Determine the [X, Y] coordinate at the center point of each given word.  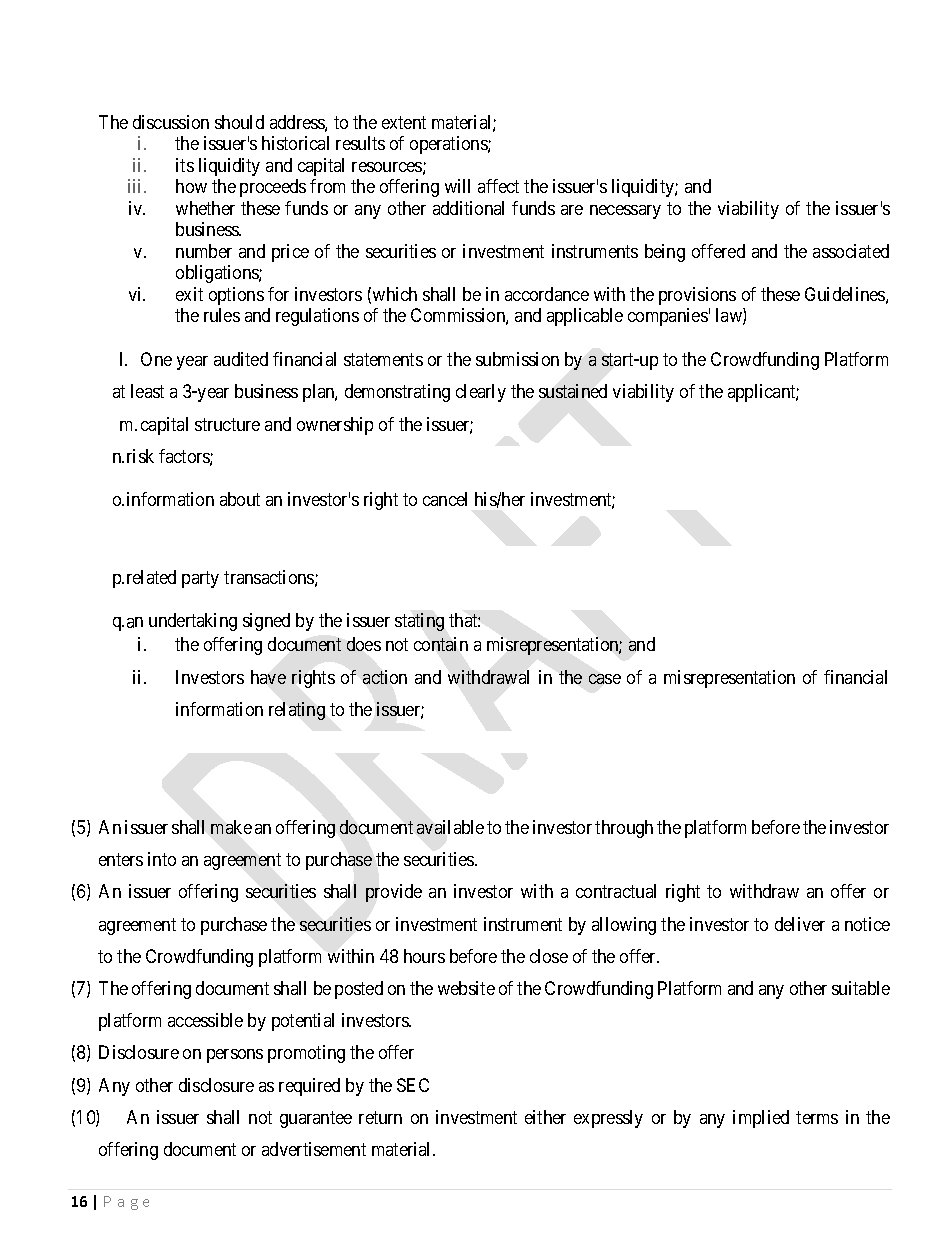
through [624, 829]
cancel [445, 499]
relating [297, 711]
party [200, 580]
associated [851, 251]
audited [241, 359]
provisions [697, 296]
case [605, 679]
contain [441, 644]
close [549, 956]
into [162, 859]
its [185, 165]
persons [235, 1056]
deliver [800, 924]
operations [449, 145]
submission [517, 359]
